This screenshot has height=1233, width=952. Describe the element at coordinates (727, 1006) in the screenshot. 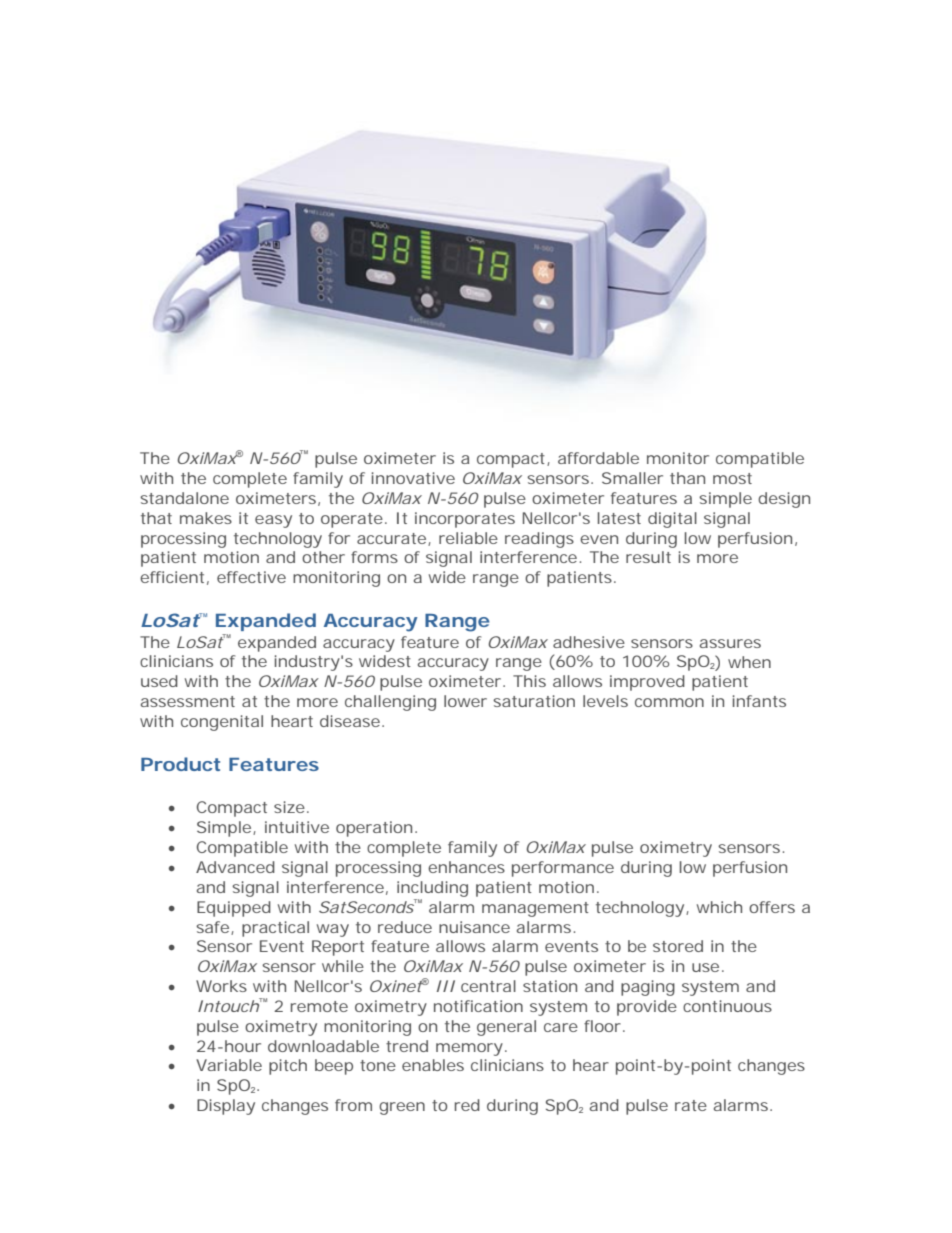

I see `continuous` at that location.
